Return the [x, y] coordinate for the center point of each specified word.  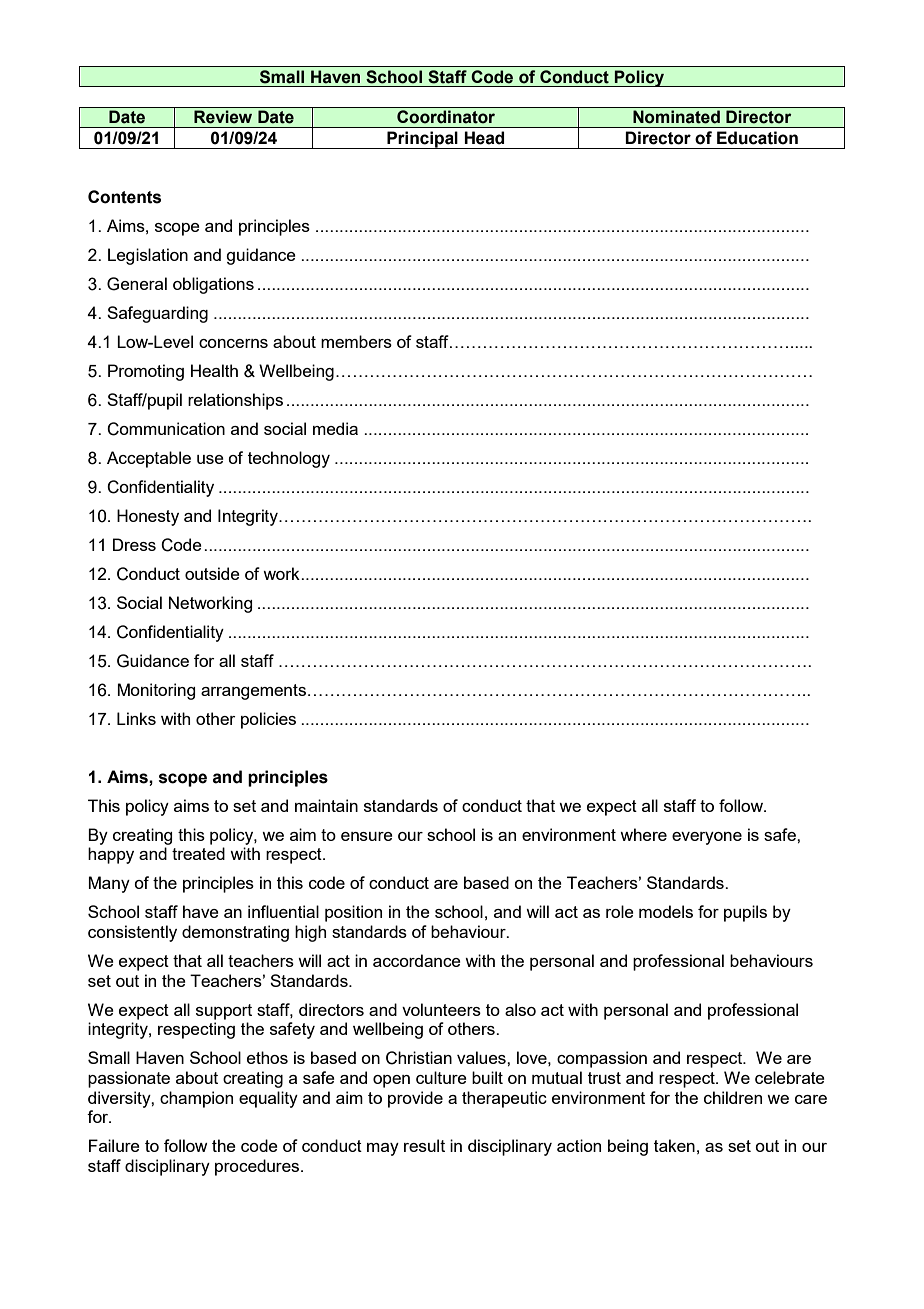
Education [757, 138]
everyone [707, 838]
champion [196, 1099]
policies [268, 720]
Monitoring [156, 691]
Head [484, 138]
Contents [124, 197]
